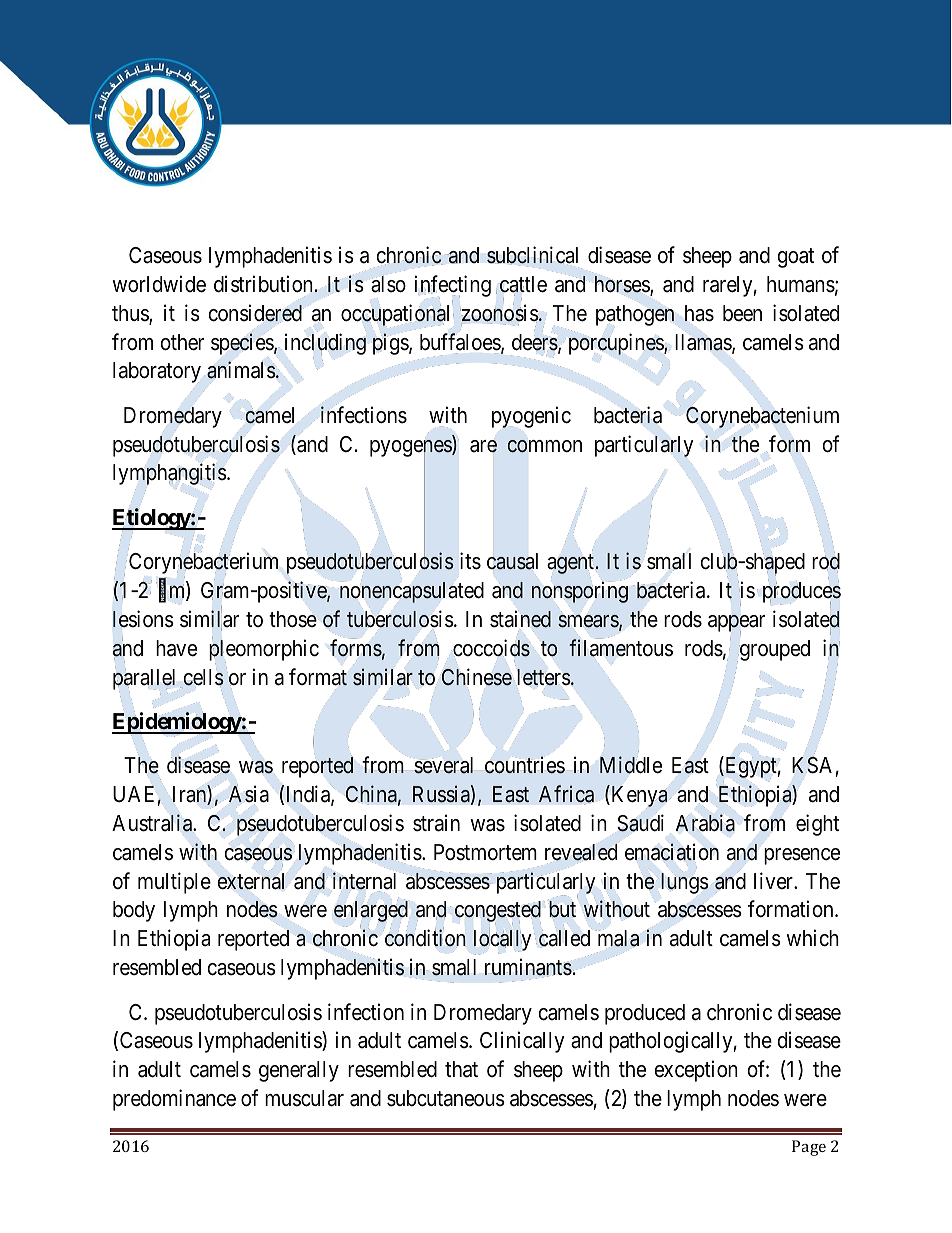 This page has height=1233, width=952. I want to click on stained, so click(520, 619).
